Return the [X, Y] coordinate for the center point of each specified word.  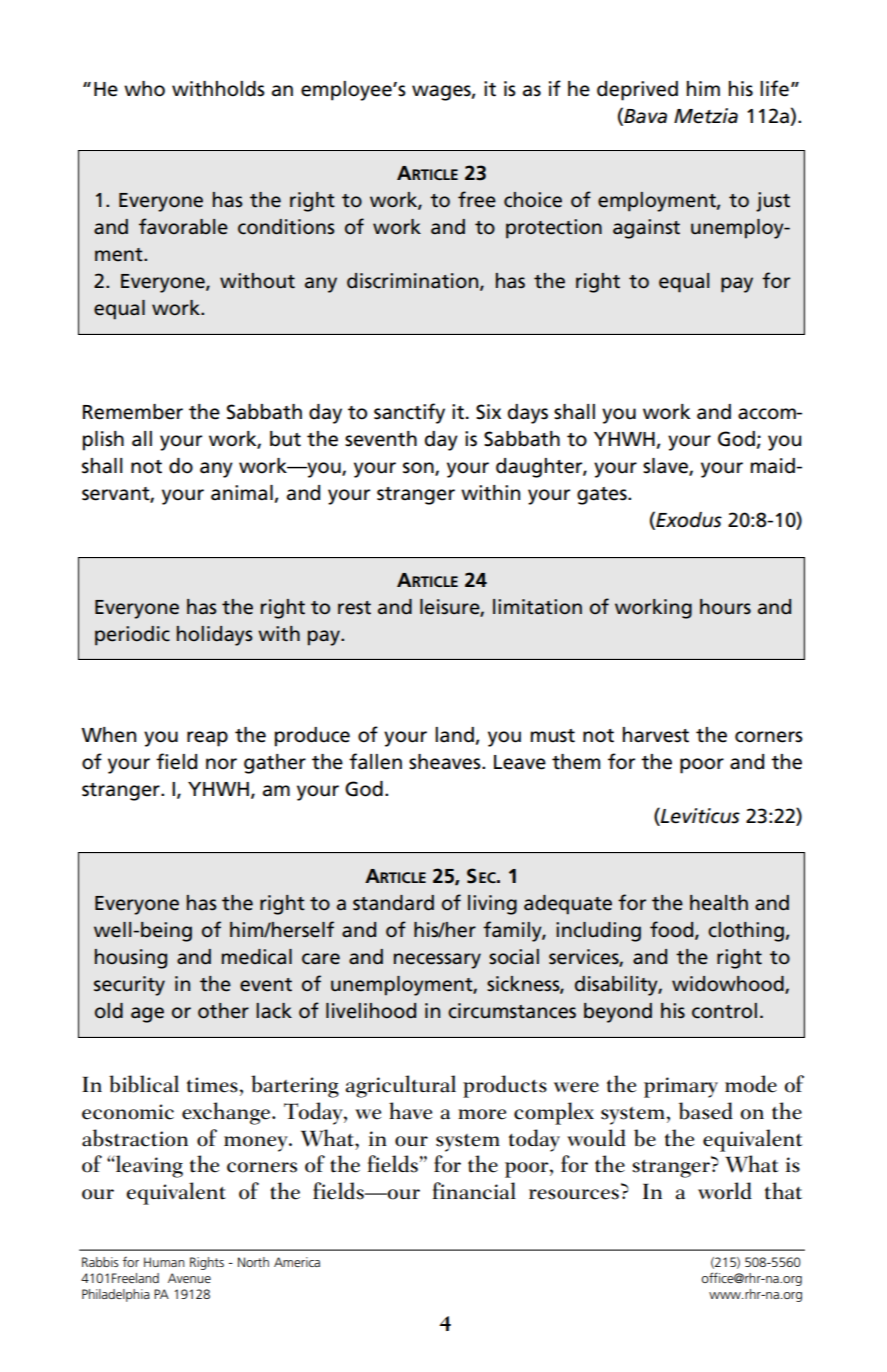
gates [603, 496]
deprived [637, 91]
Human [164, 1262]
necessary [437, 961]
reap [207, 739]
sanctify [409, 413]
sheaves [446, 762]
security [129, 986]
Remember [133, 412]
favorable [183, 226]
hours [725, 607]
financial [474, 1191]
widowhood [729, 985]
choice [533, 200]
